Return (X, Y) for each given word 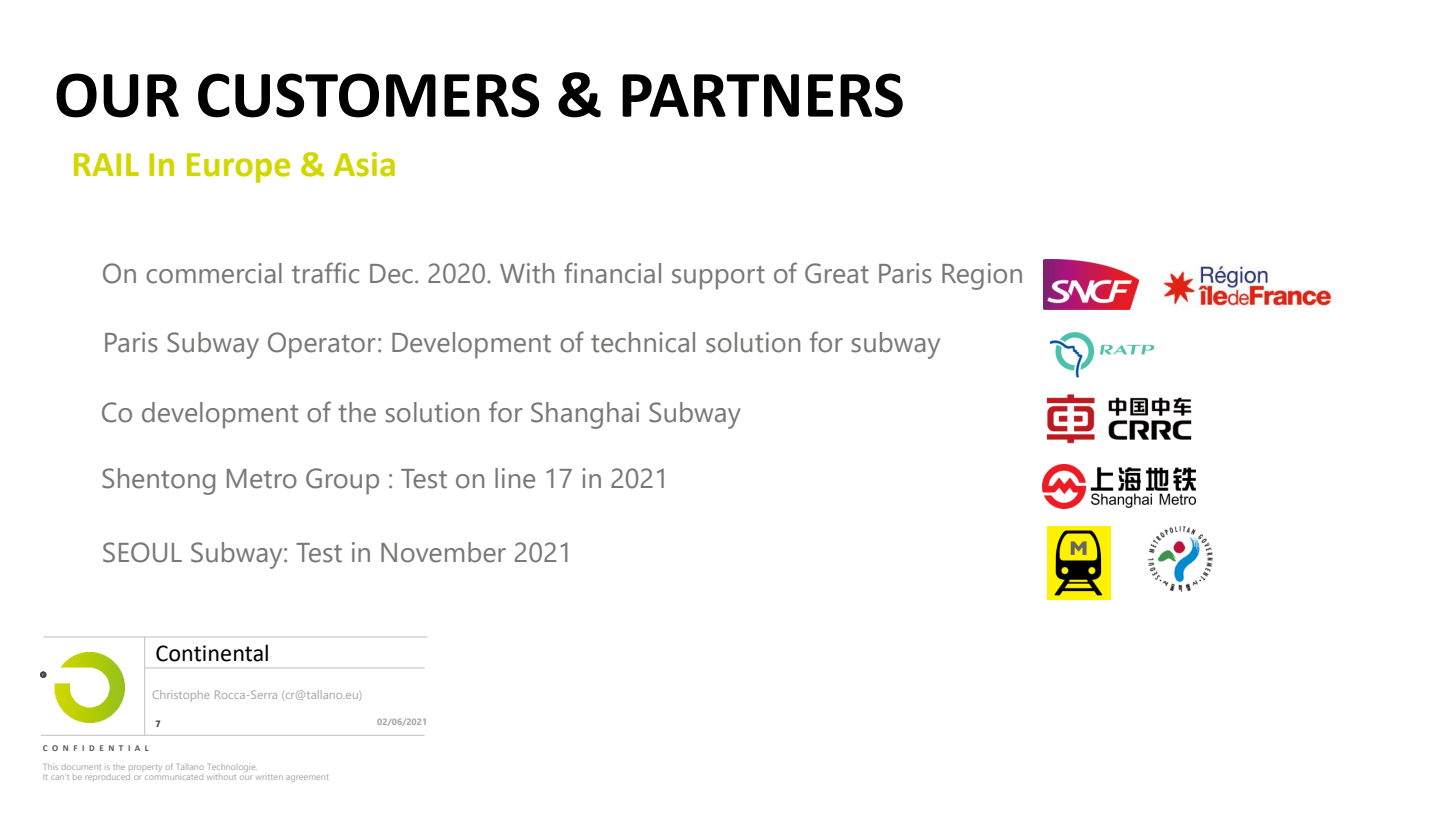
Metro (262, 479)
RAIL (106, 164)
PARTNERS (762, 95)
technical (643, 342)
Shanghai (585, 415)
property (145, 770)
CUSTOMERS (368, 95)
